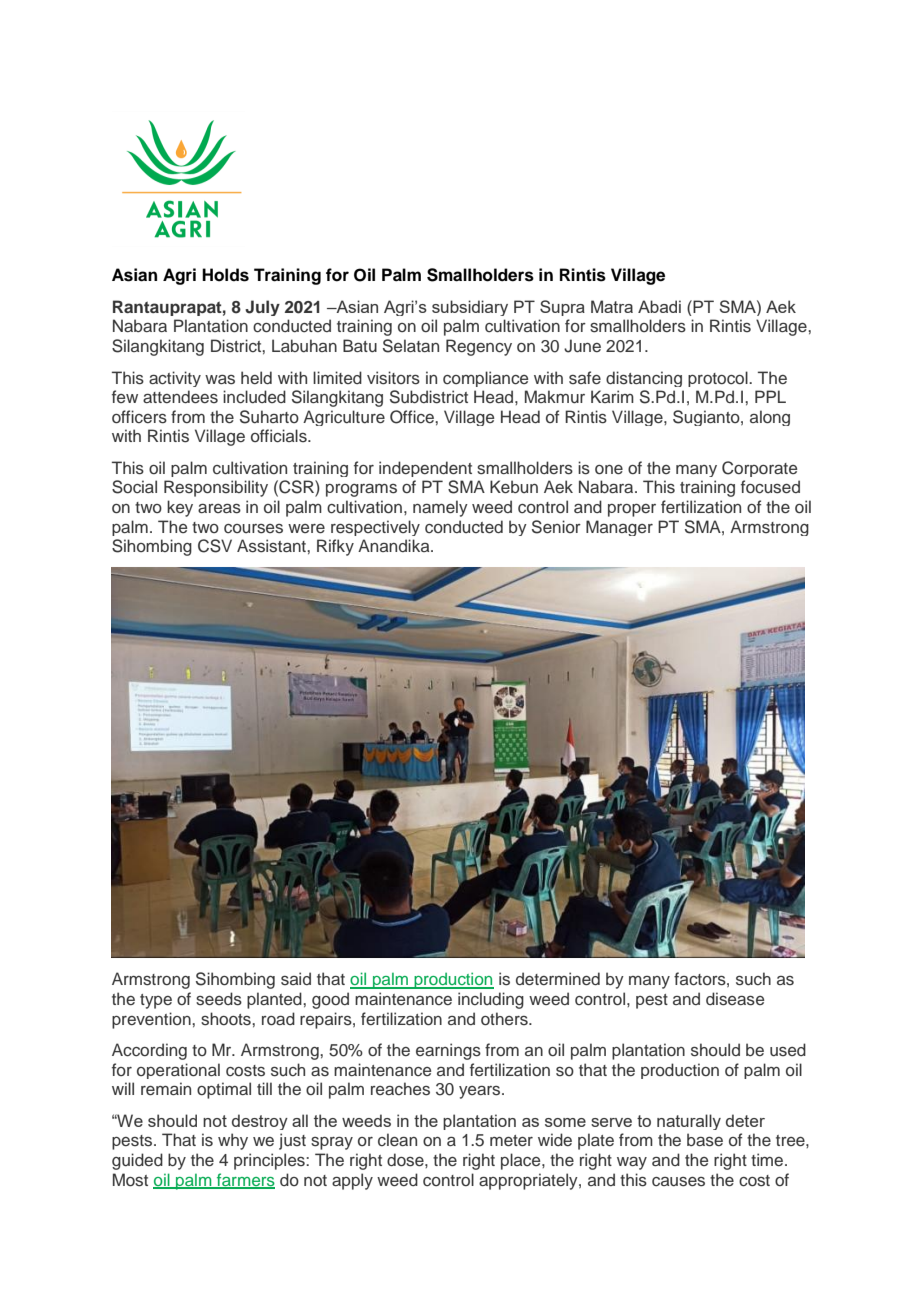  What do you see at coordinates (219, 999) in the page?
I see `seeds` at bounding box center [219, 999].
